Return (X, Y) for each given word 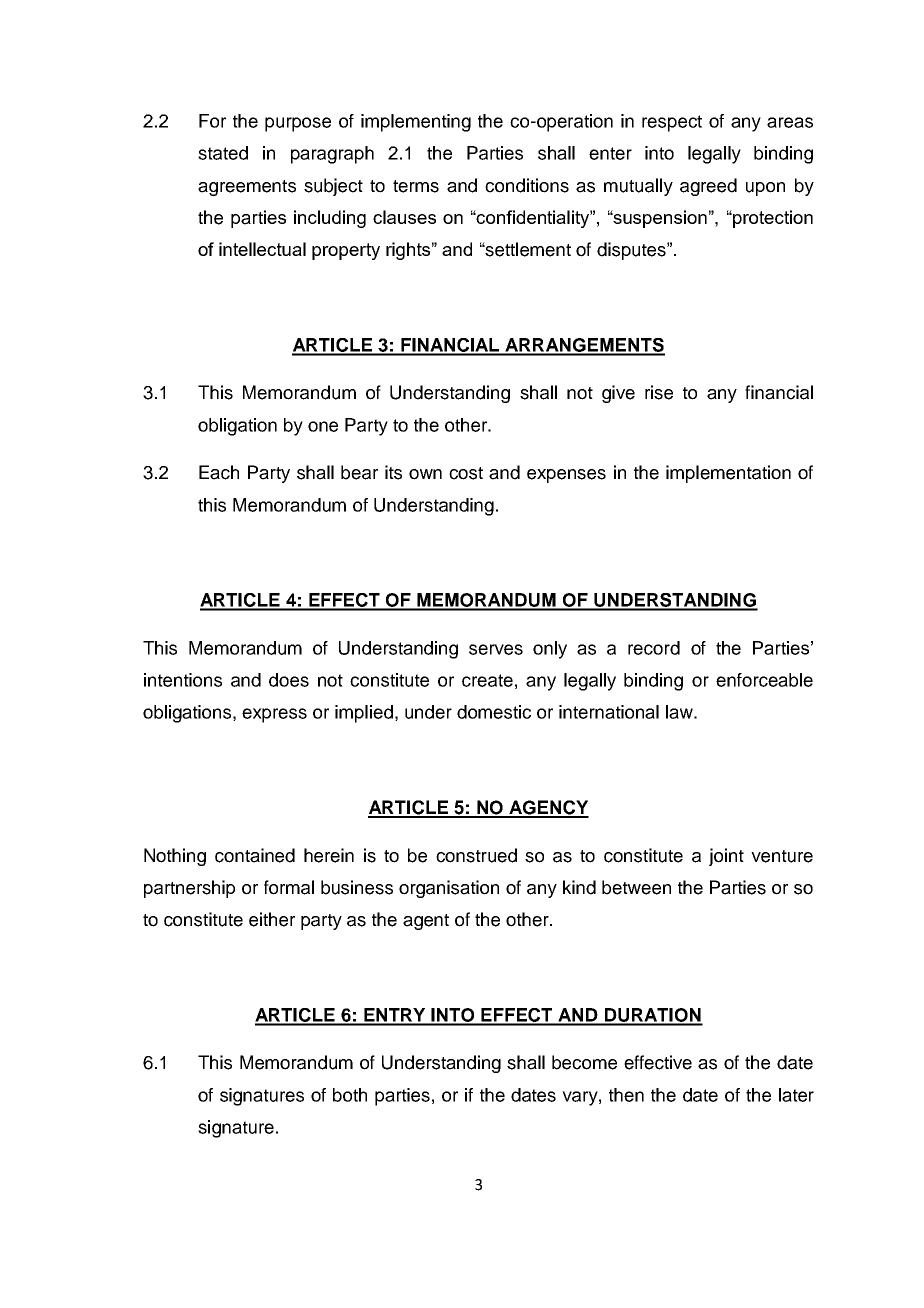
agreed (708, 187)
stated (223, 153)
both (350, 1095)
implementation (728, 474)
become (584, 1062)
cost (466, 473)
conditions (527, 185)
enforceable (764, 680)
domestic (494, 712)
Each (219, 472)
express (274, 715)
